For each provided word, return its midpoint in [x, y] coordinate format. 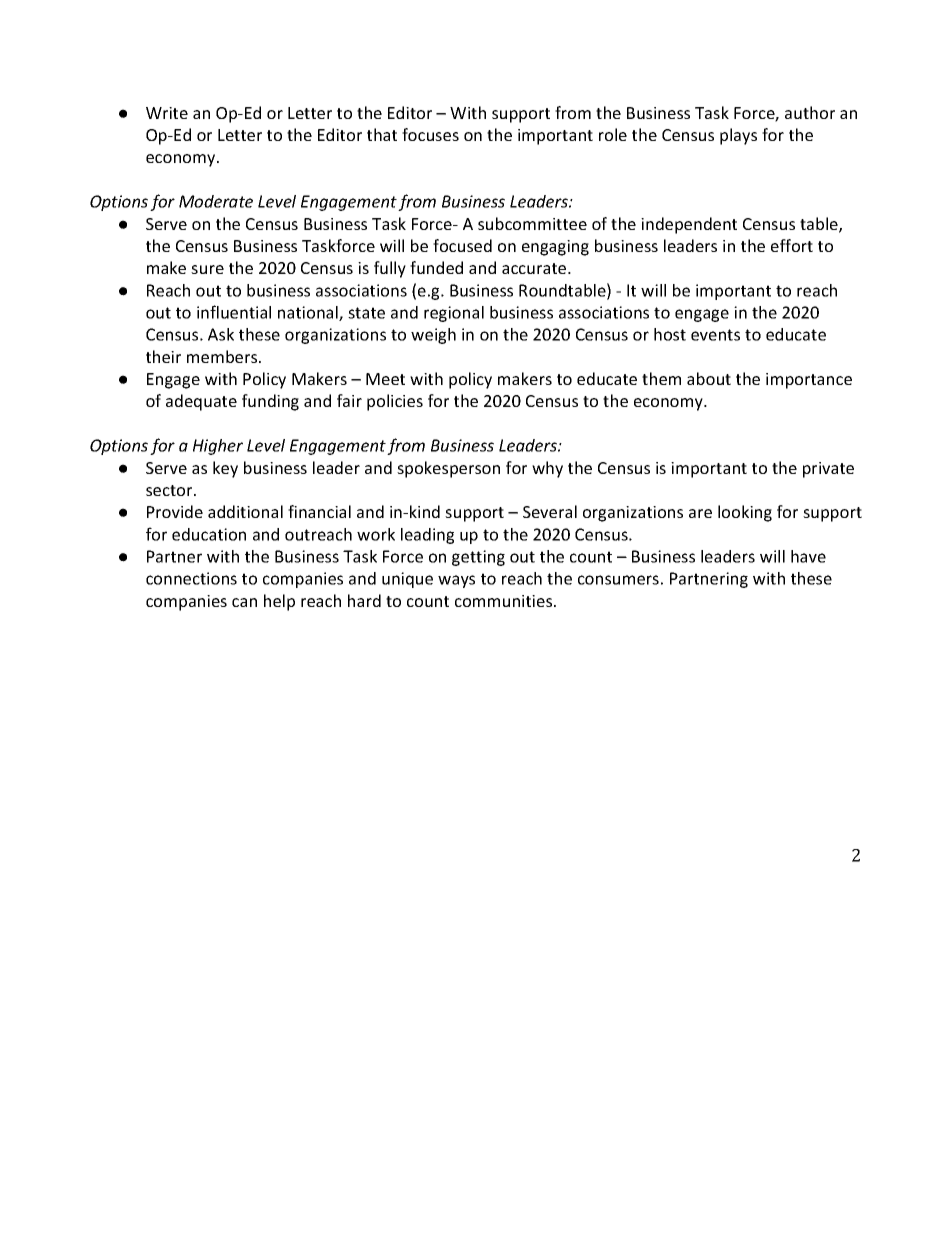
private [828, 470]
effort [792, 245]
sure [207, 269]
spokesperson [448, 469]
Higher [218, 447]
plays [738, 136]
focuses [430, 134]
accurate [535, 268]
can [244, 602]
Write [167, 113]
